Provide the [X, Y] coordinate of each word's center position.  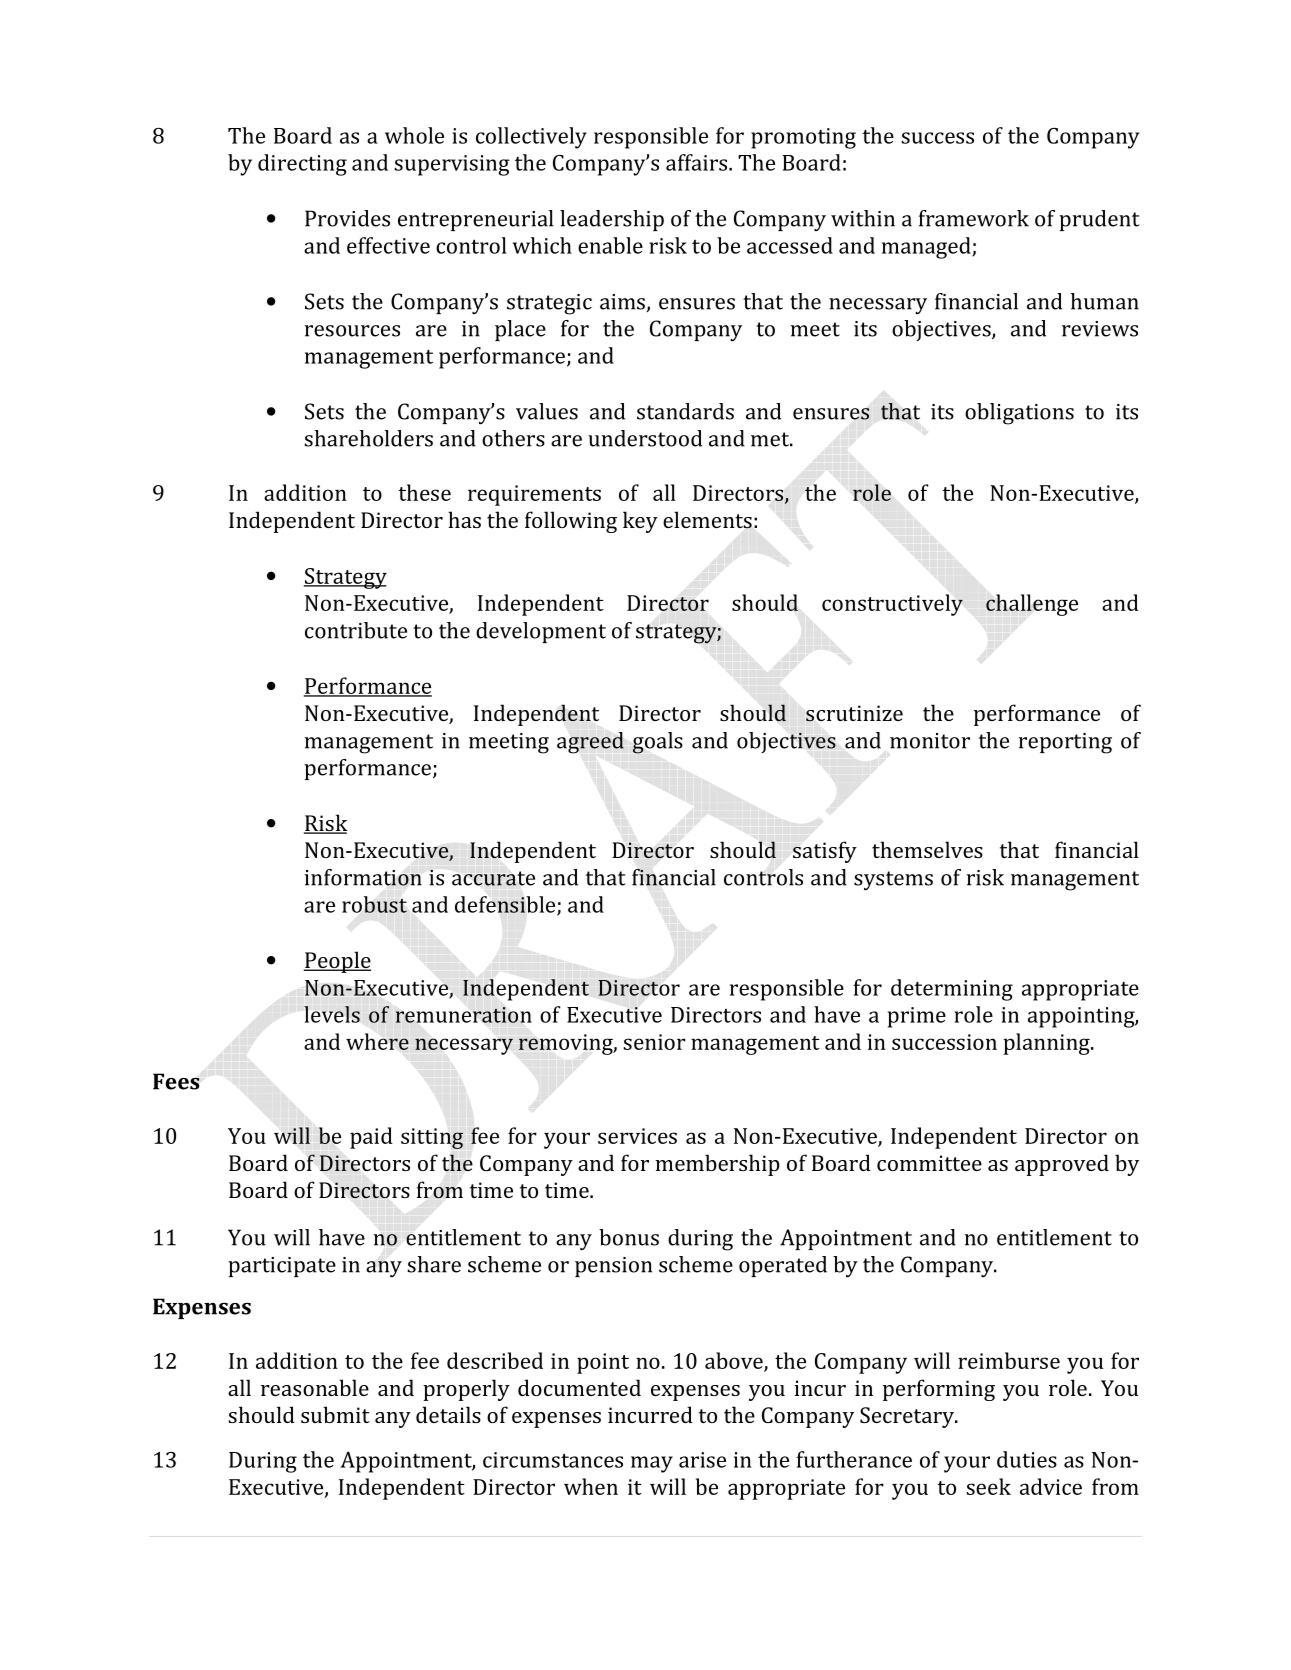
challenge [1032, 605]
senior [655, 1042]
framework [974, 218]
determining [952, 990]
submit [335, 1414]
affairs [696, 162]
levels [332, 1014]
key [640, 522]
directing [302, 165]
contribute [356, 630]
